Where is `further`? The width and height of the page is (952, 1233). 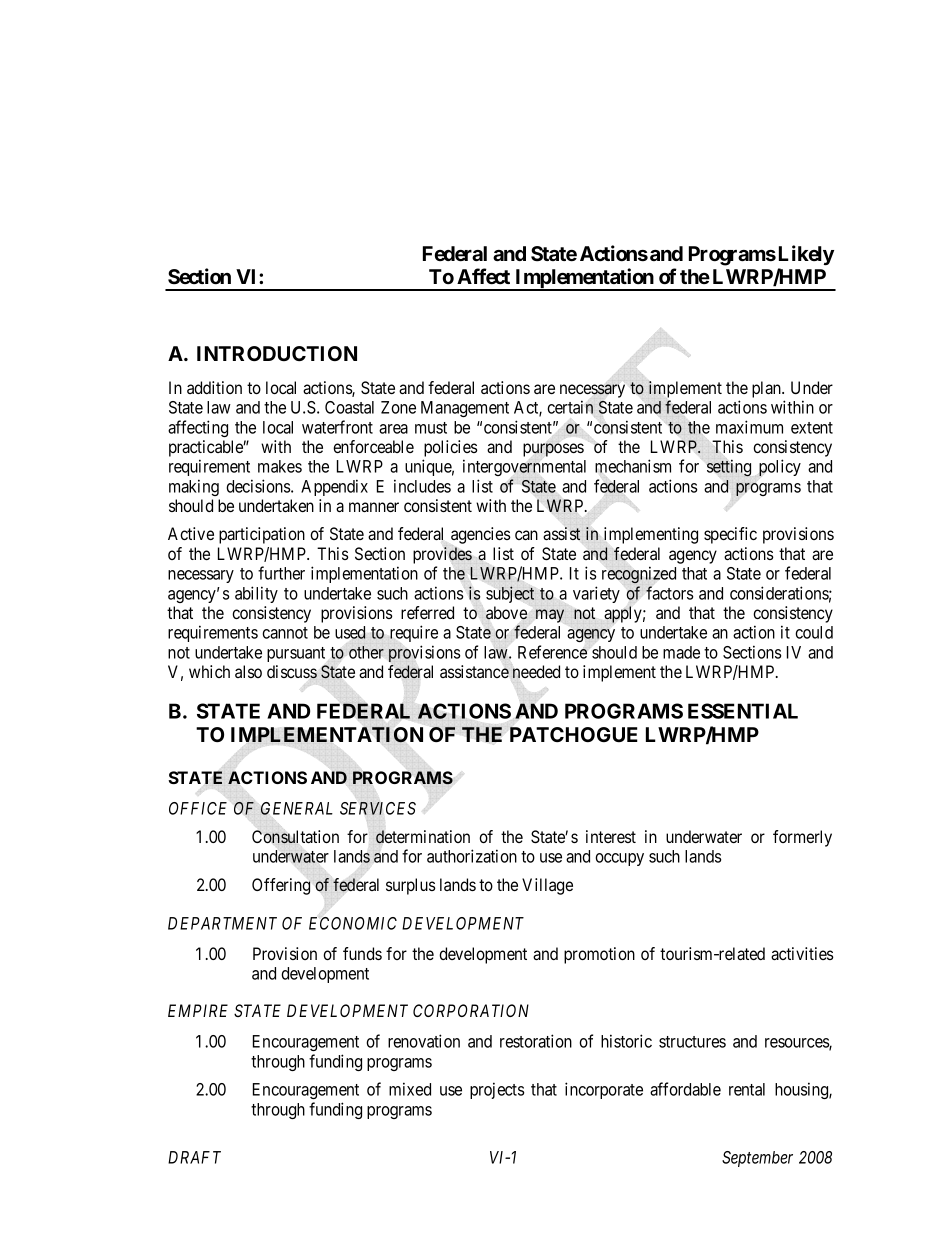 further is located at coordinates (281, 573).
